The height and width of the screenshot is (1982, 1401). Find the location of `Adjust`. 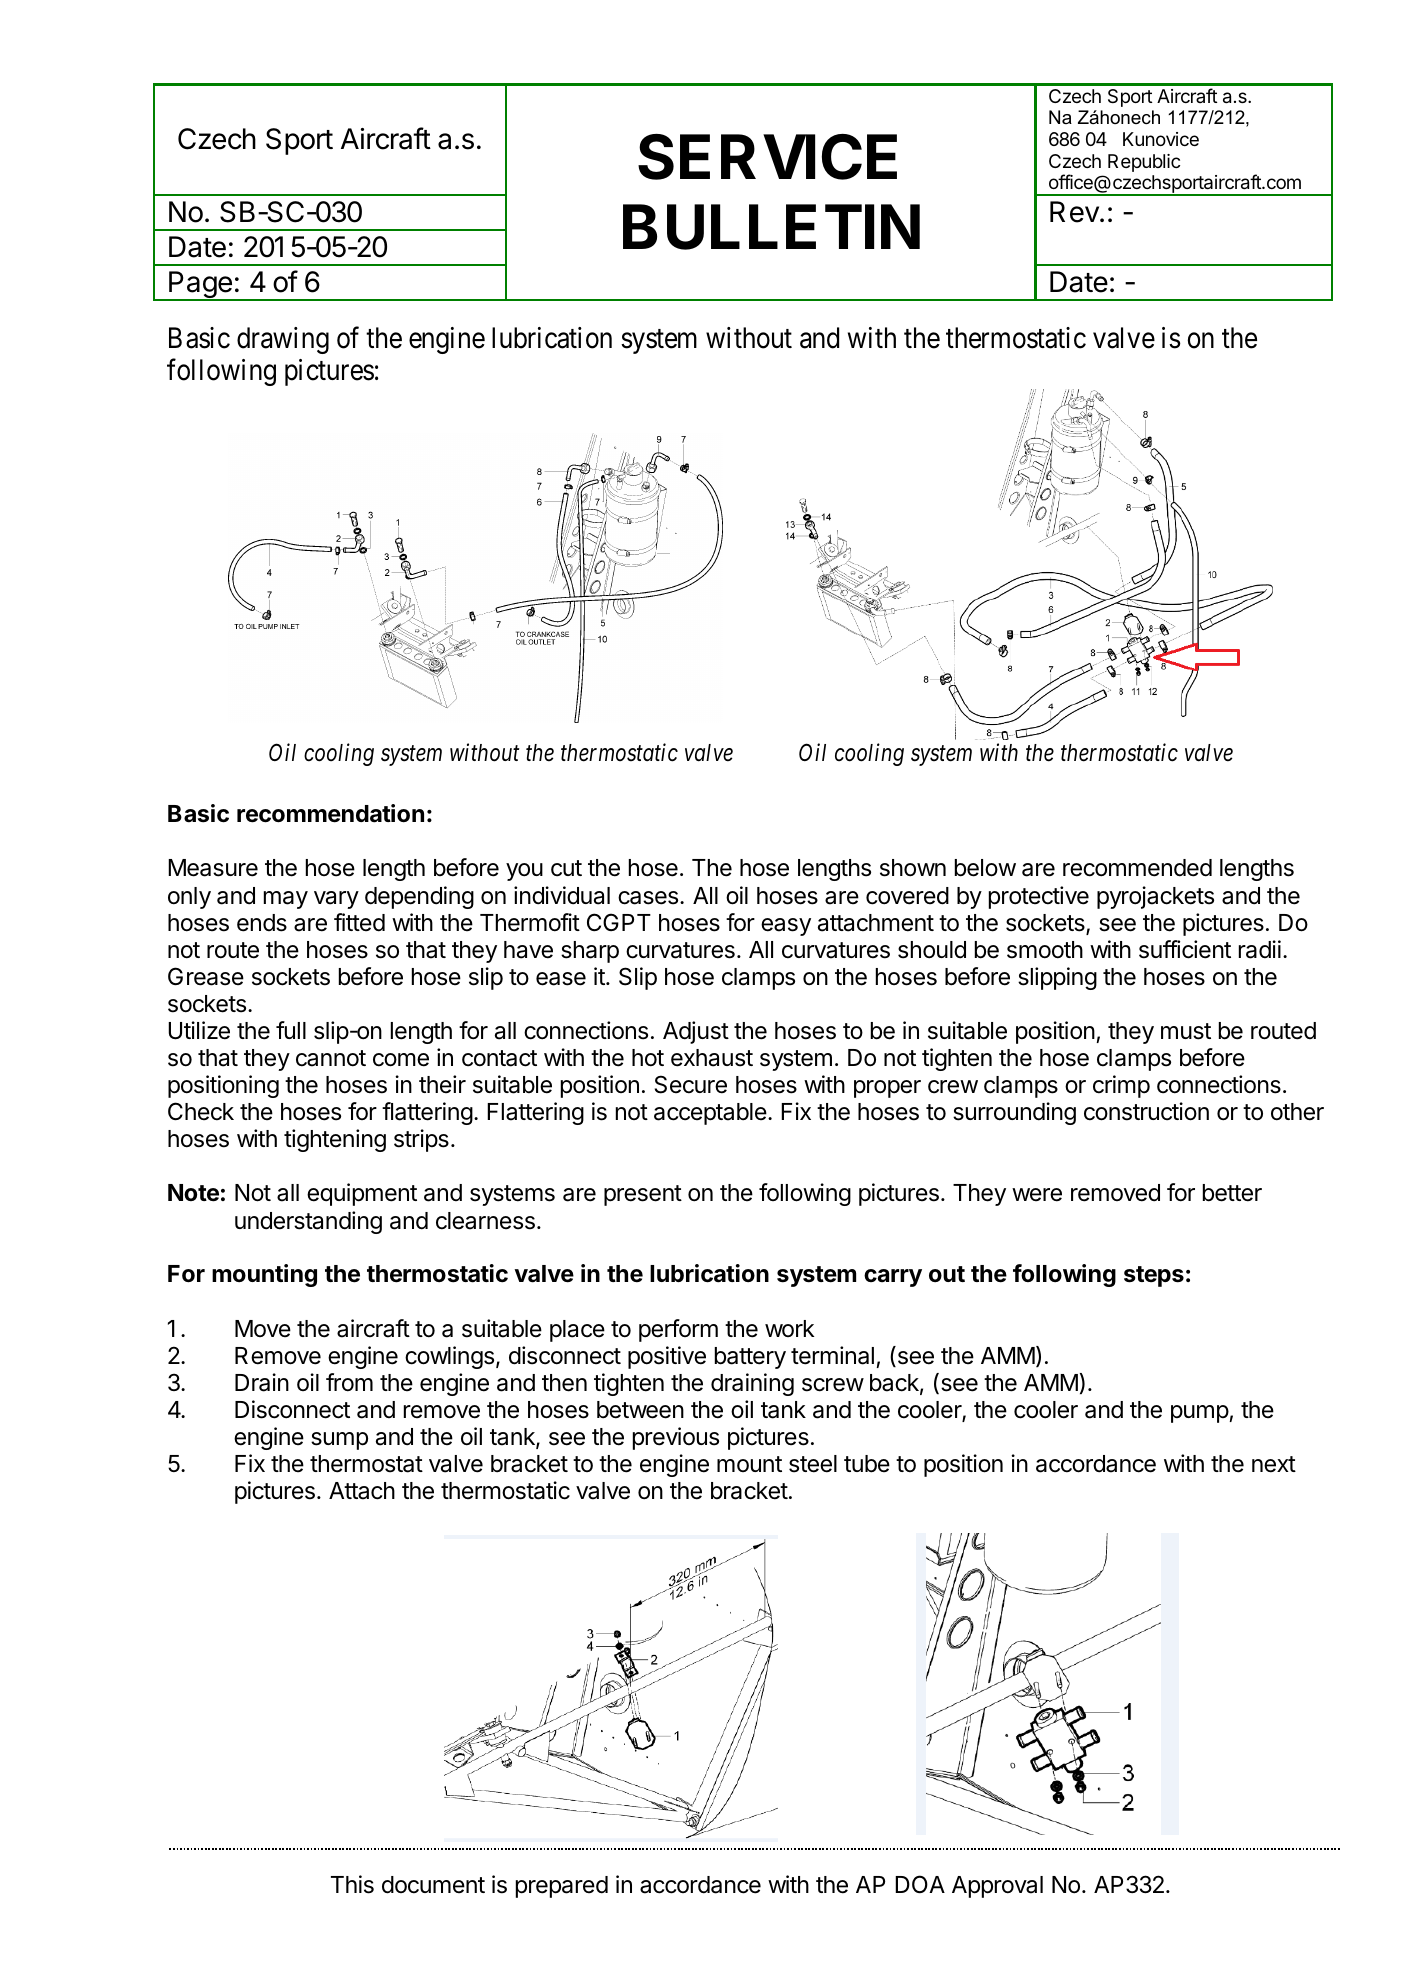

Adjust is located at coordinates (696, 1032).
